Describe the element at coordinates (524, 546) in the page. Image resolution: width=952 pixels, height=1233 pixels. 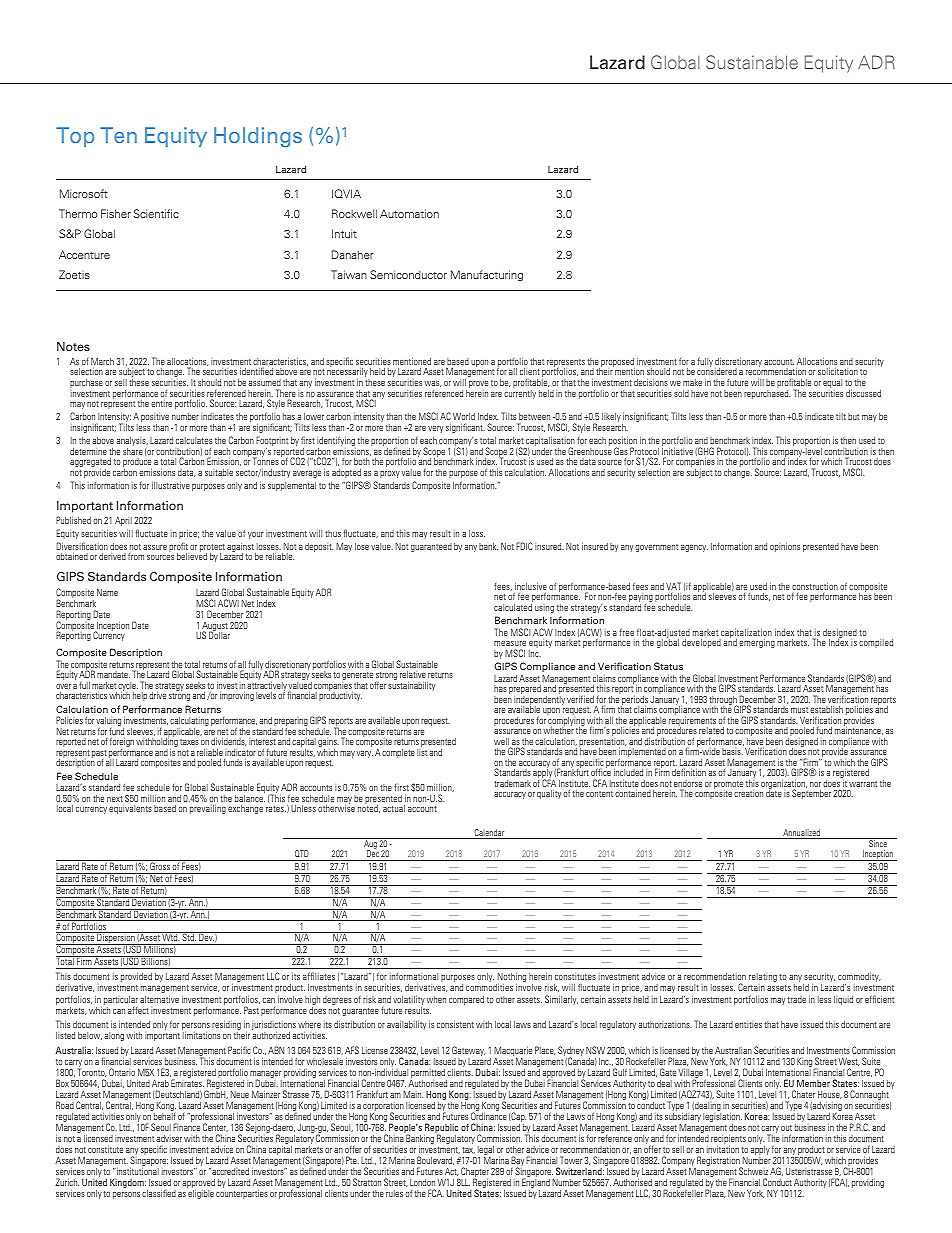
I see `FDIC` at that location.
